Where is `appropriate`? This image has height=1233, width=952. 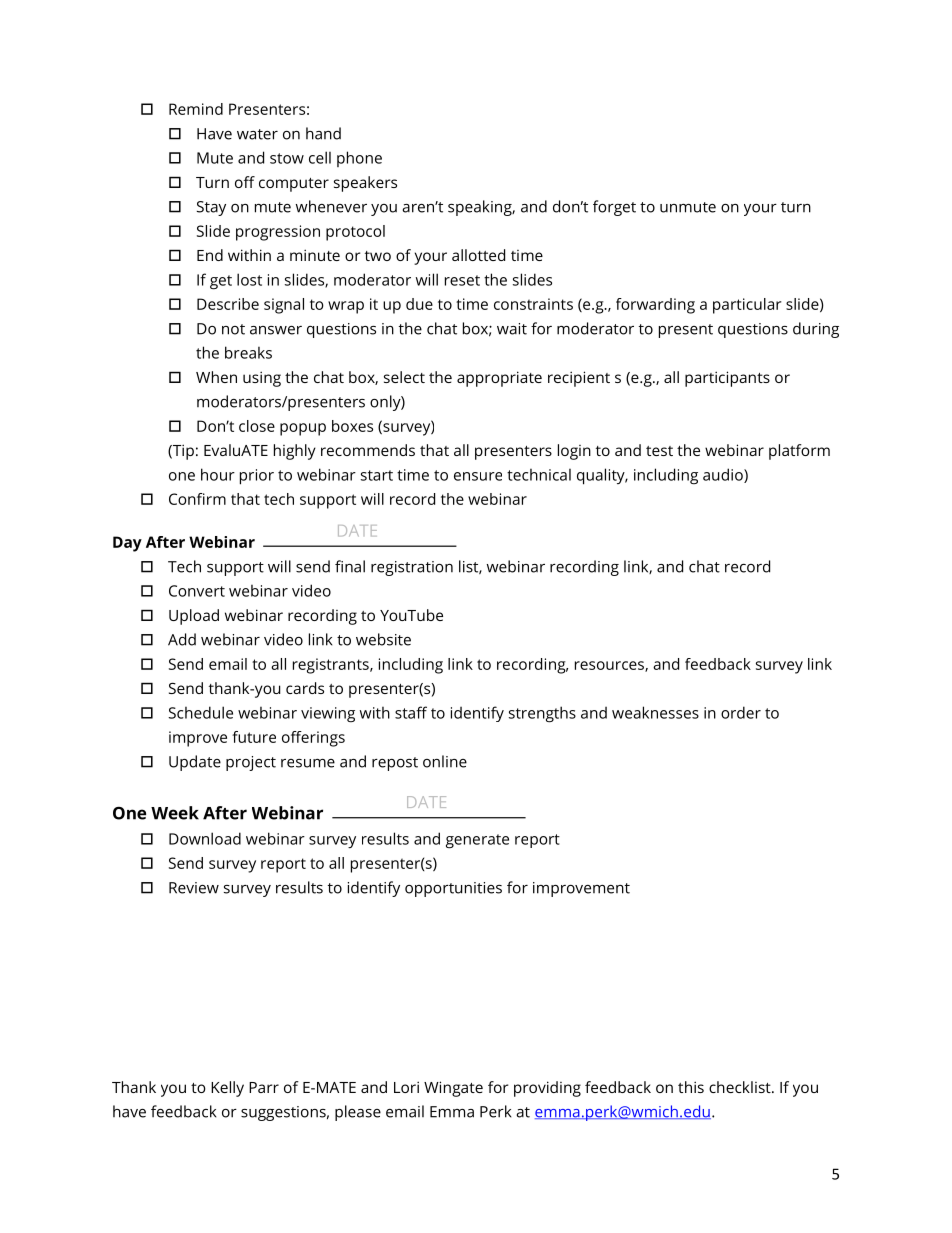
appropriate is located at coordinates (499, 379).
